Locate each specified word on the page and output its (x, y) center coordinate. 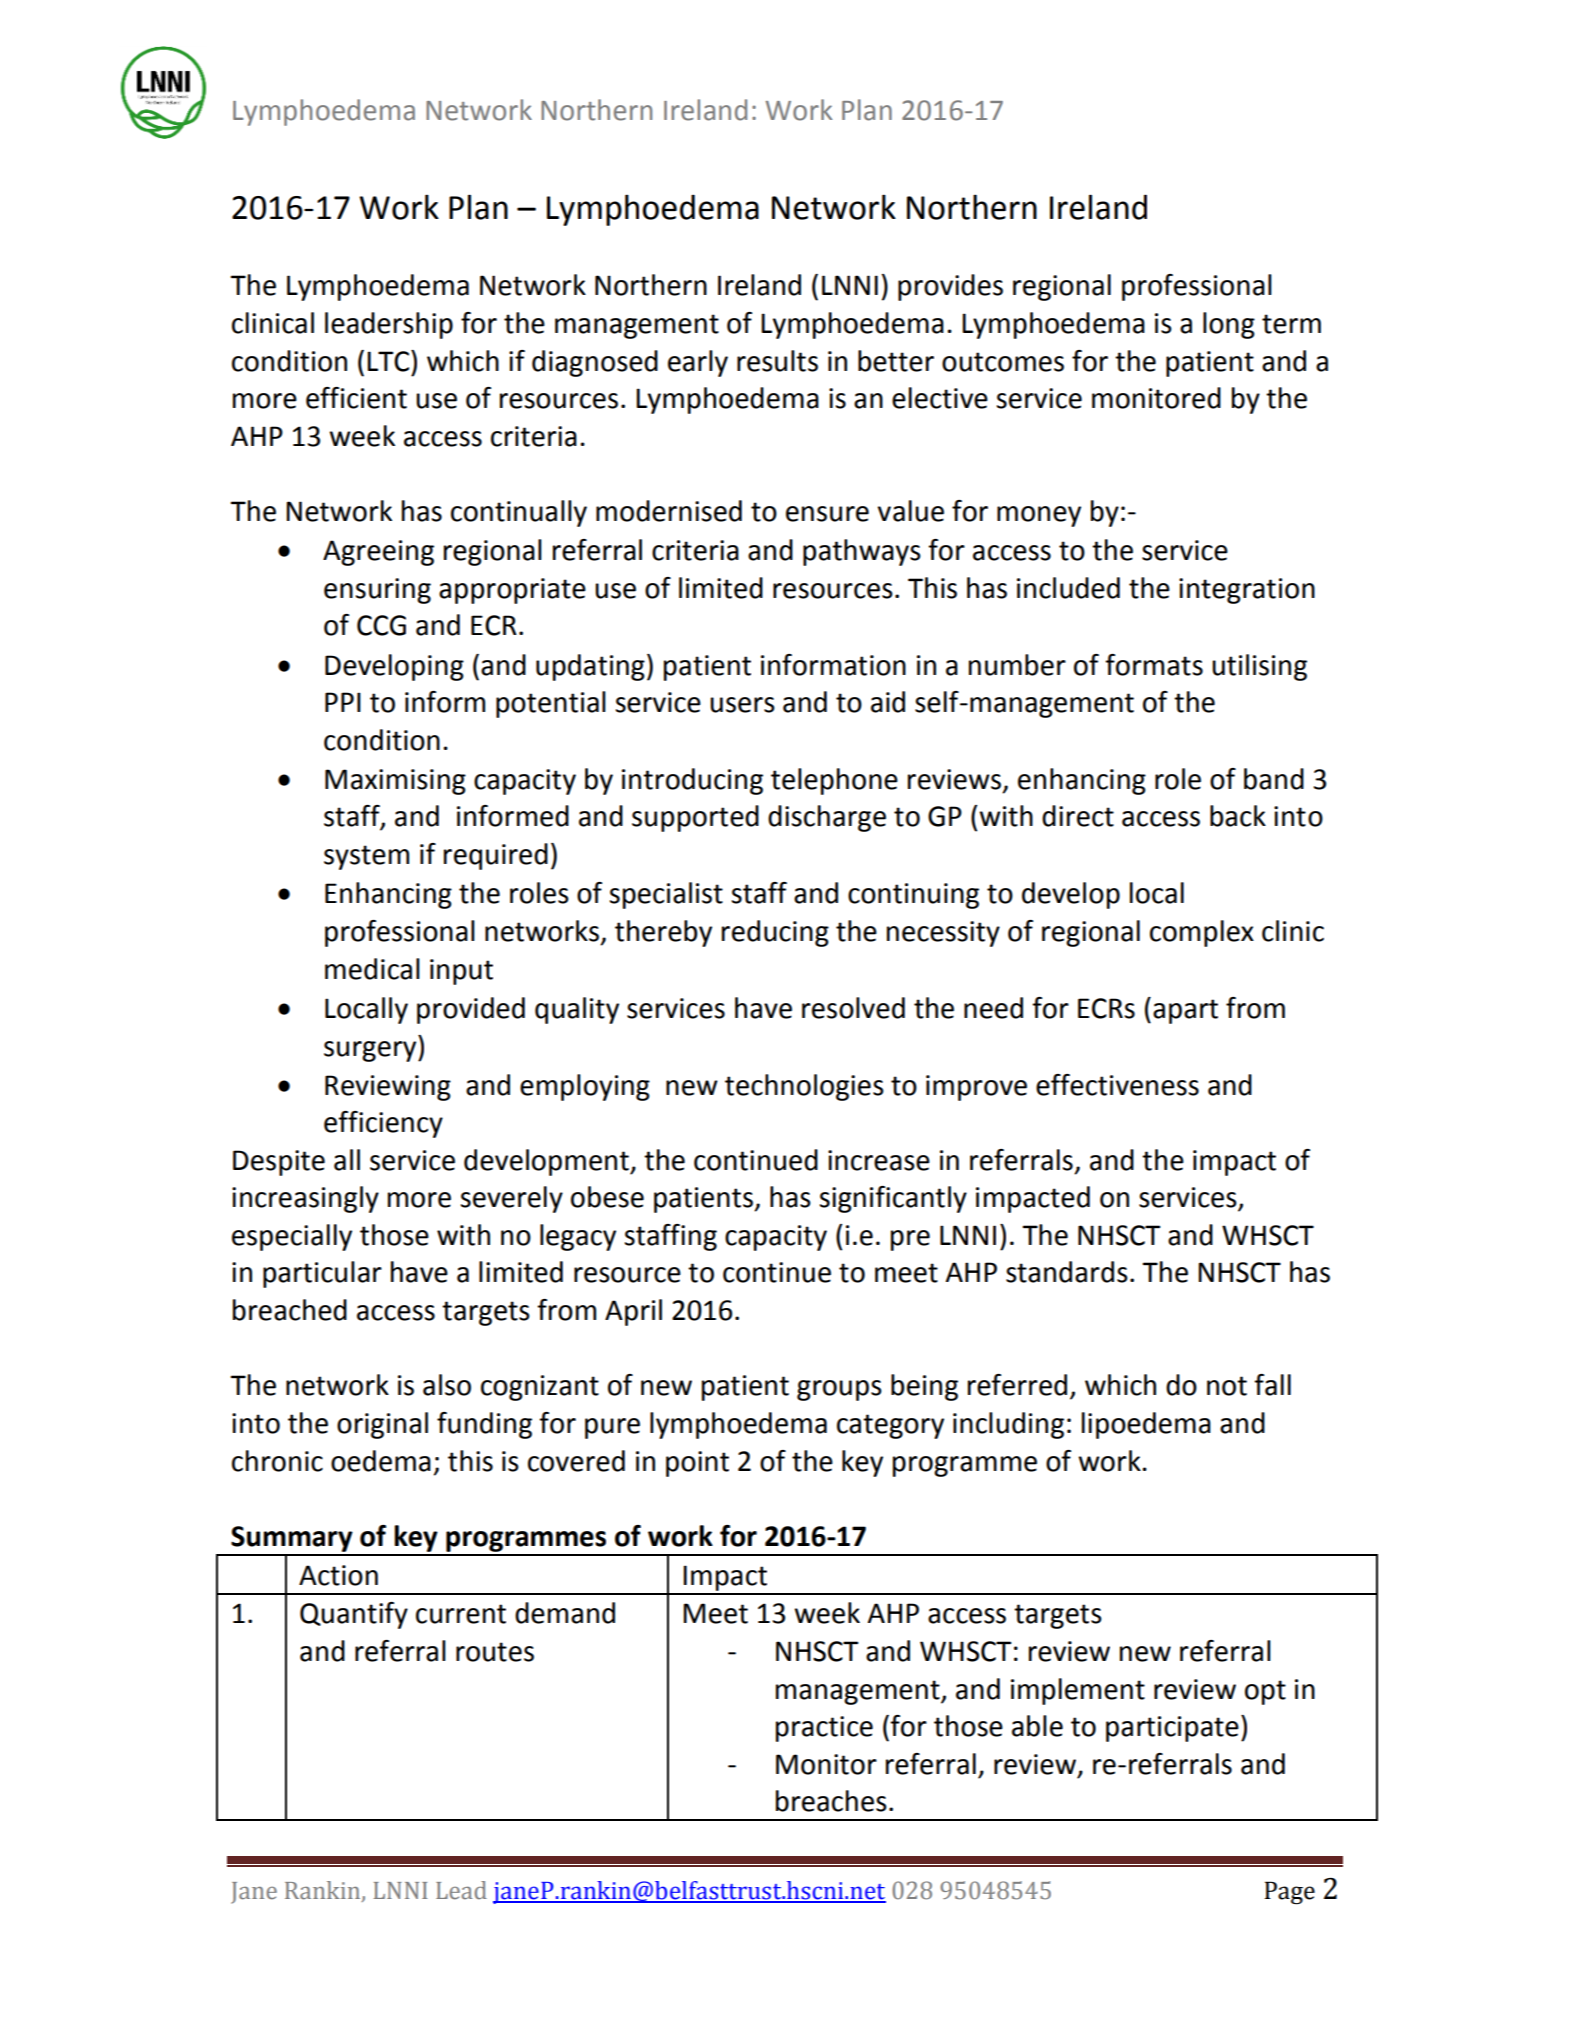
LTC (389, 361)
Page (1290, 1893)
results (777, 361)
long (1229, 325)
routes (495, 1652)
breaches (831, 1801)
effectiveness (1117, 1085)
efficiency (383, 1124)
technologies (804, 1087)
